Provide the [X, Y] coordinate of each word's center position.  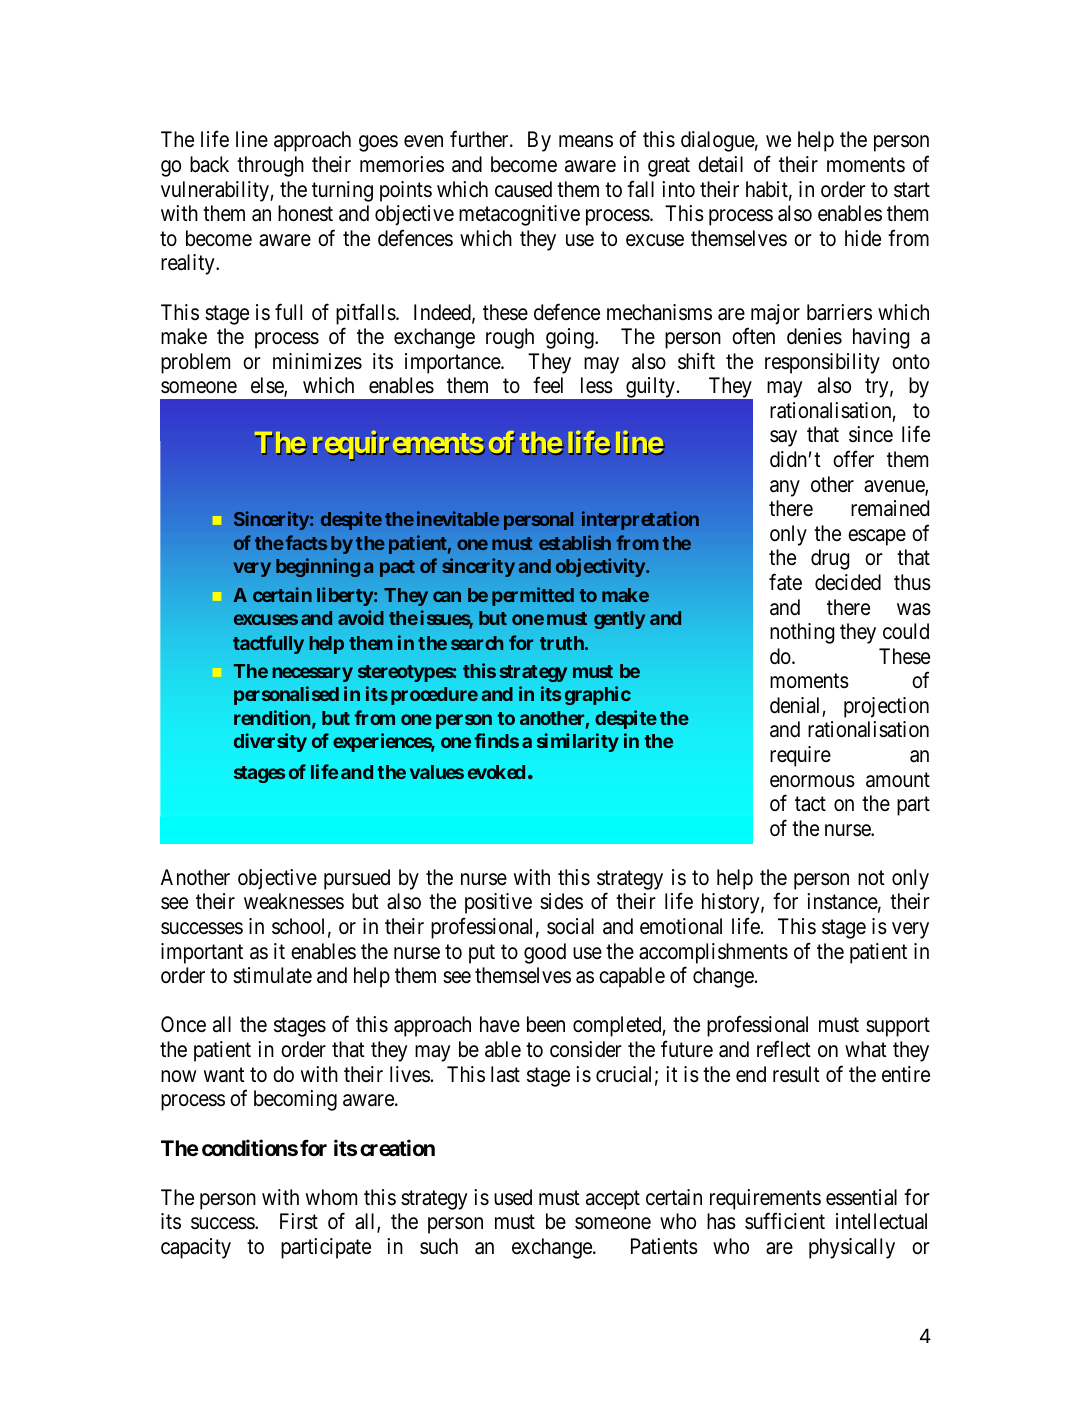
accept [613, 1200]
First [299, 1221]
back [209, 164]
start [912, 190]
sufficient [785, 1221]
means [586, 142]
